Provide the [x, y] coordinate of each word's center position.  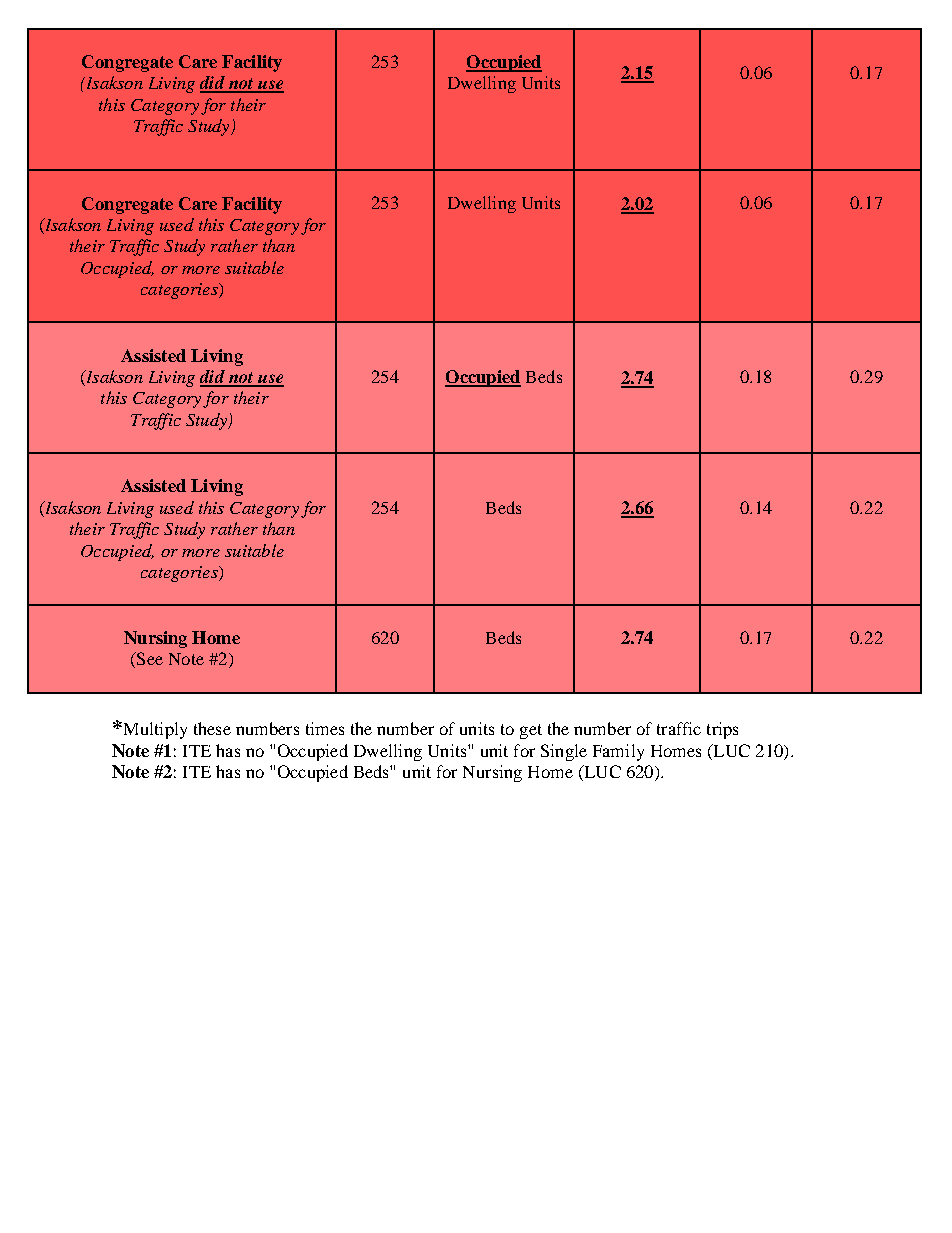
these [212, 728]
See [149, 658]
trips [722, 730]
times [325, 728]
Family [618, 752]
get [531, 731]
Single [564, 752]
